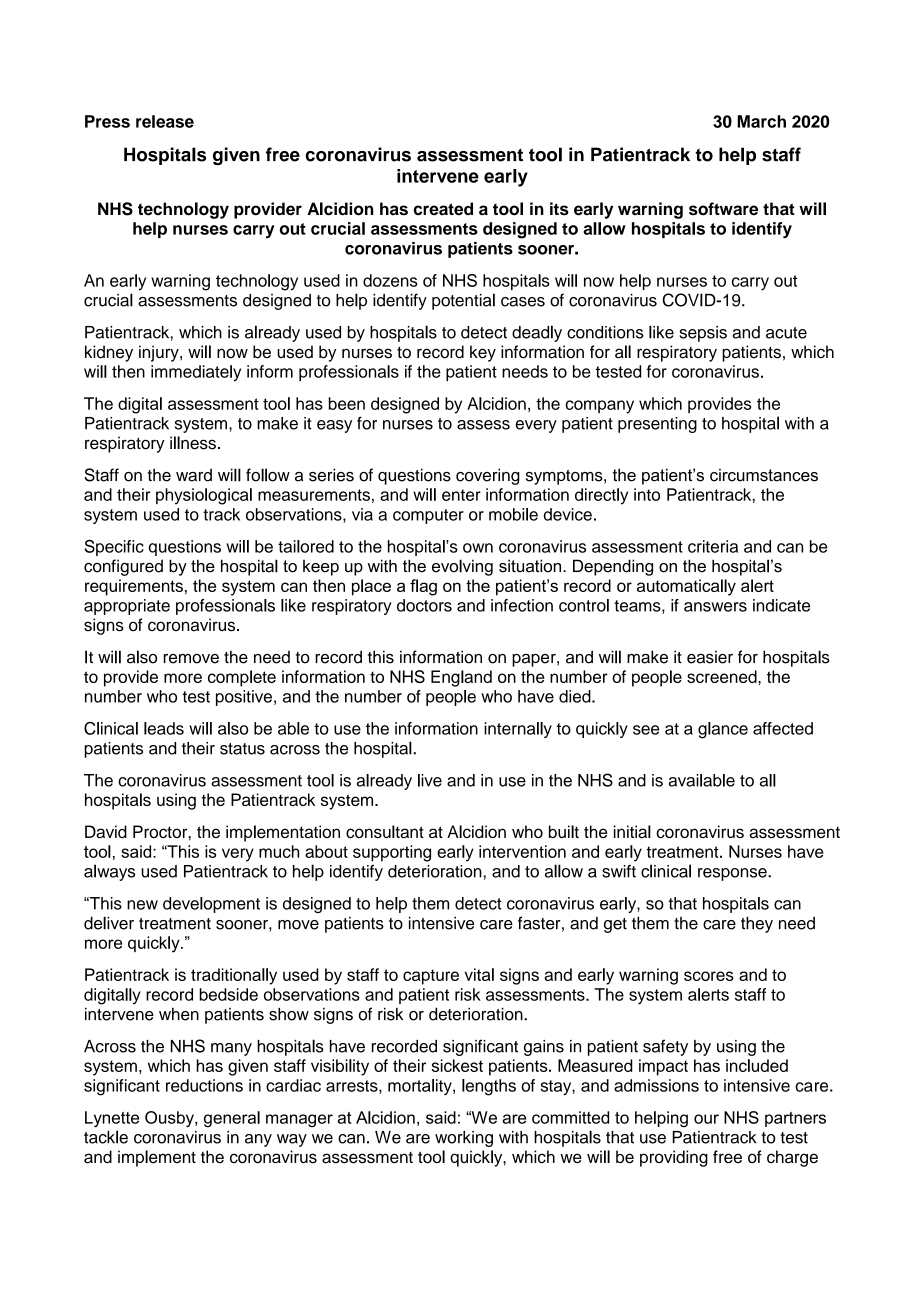 Image resolution: width=924 pixels, height=1308 pixels. Describe the element at coordinates (385, 831) in the document. I see `consultant` at that location.
